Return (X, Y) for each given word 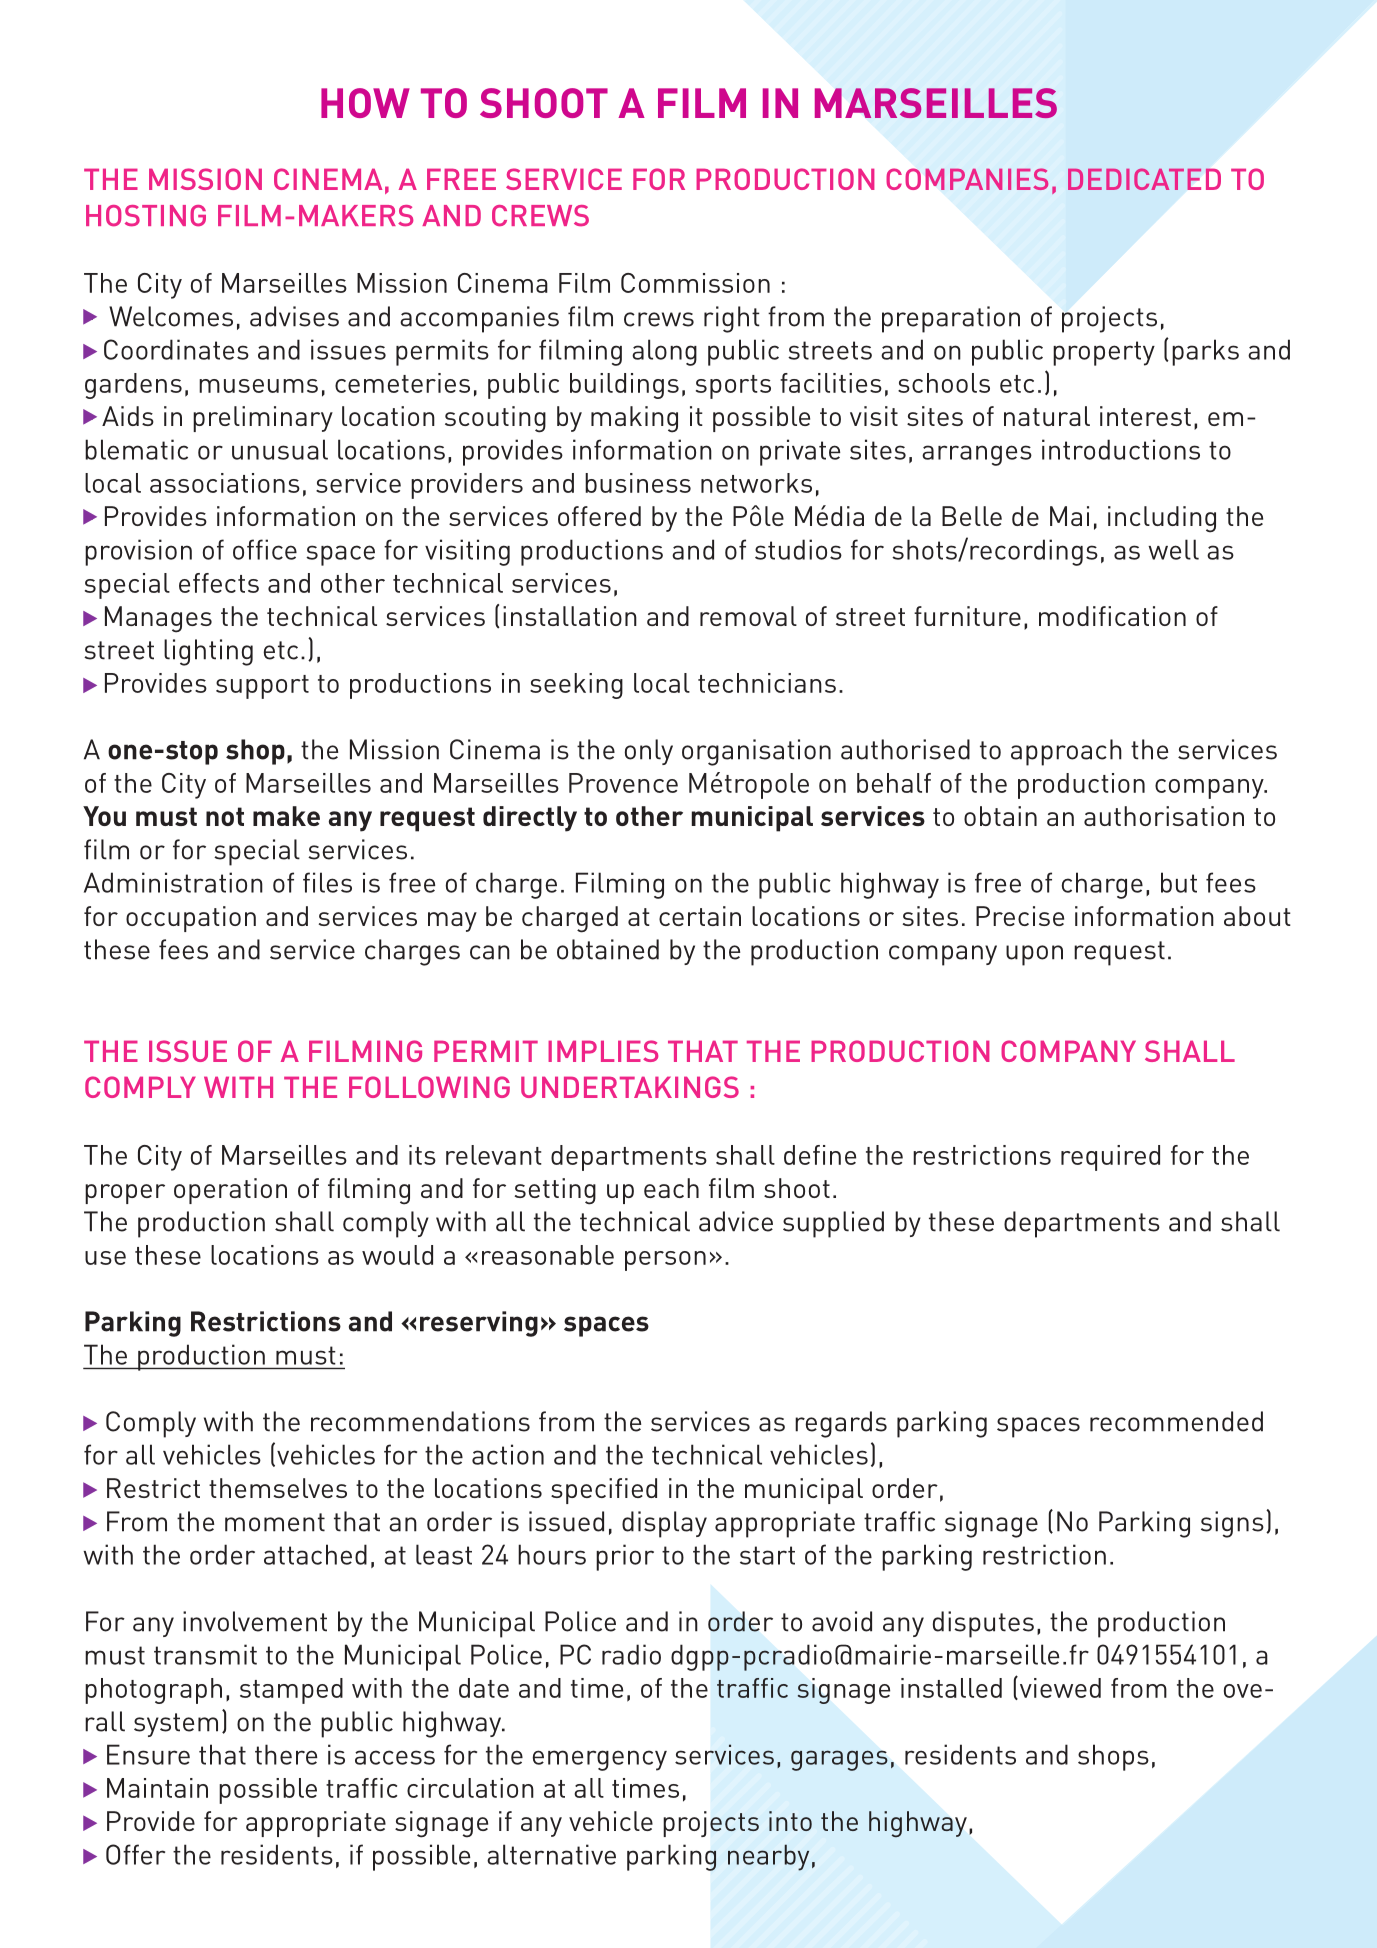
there (286, 1754)
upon (1034, 955)
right (732, 319)
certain (700, 916)
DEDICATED (1144, 179)
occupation (191, 919)
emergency (600, 1760)
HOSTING (146, 216)
